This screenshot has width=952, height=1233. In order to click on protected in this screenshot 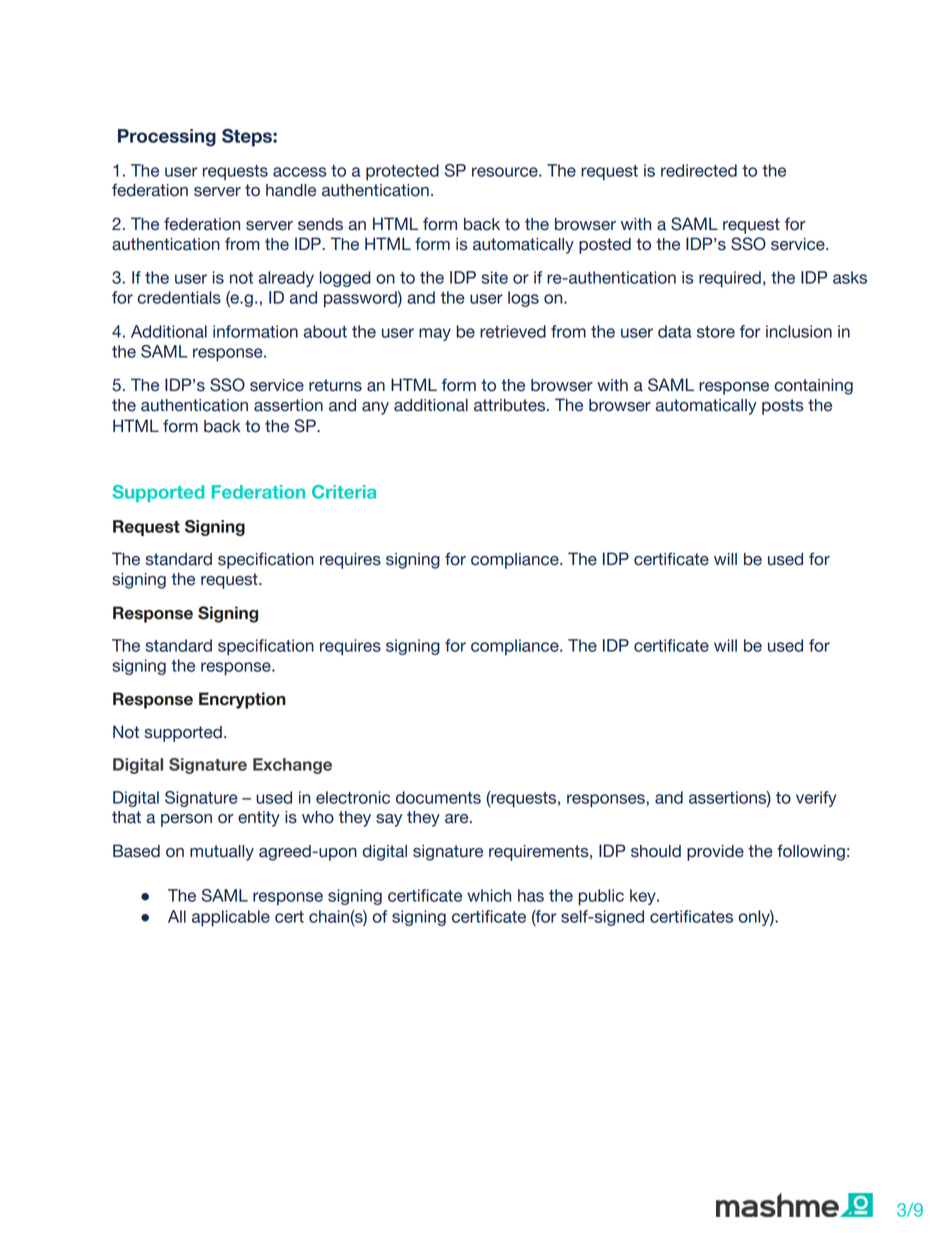, I will do `click(402, 172)`.
